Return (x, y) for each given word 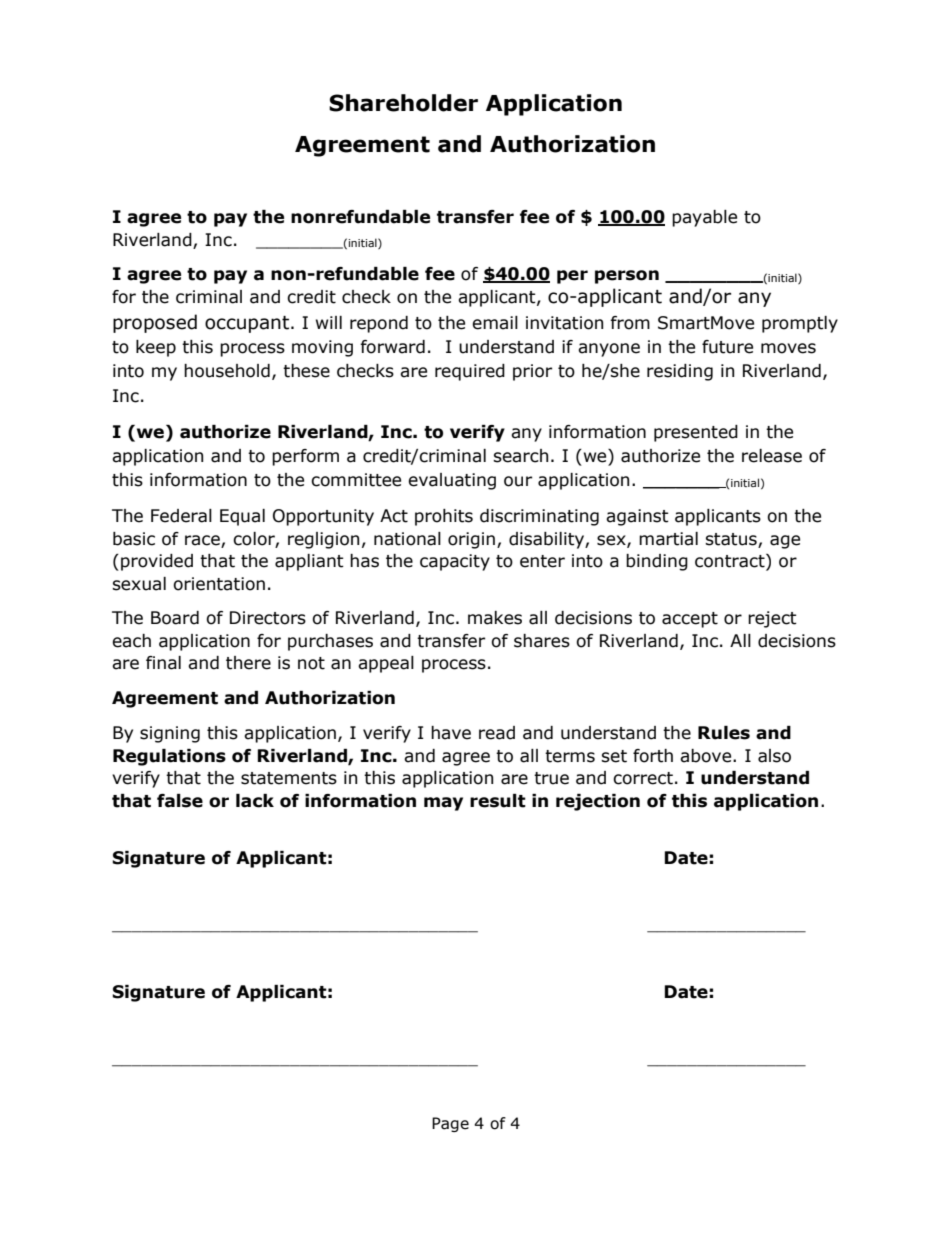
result (498, 801)
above (707, 756)
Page (450, 1124)
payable (704, 218)
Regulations (169, 757)
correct (643, 778)
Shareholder (403, 103)
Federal (181, 516)
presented (696, 433)
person (627, 277)
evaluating (452, 481)
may (443, 804)
